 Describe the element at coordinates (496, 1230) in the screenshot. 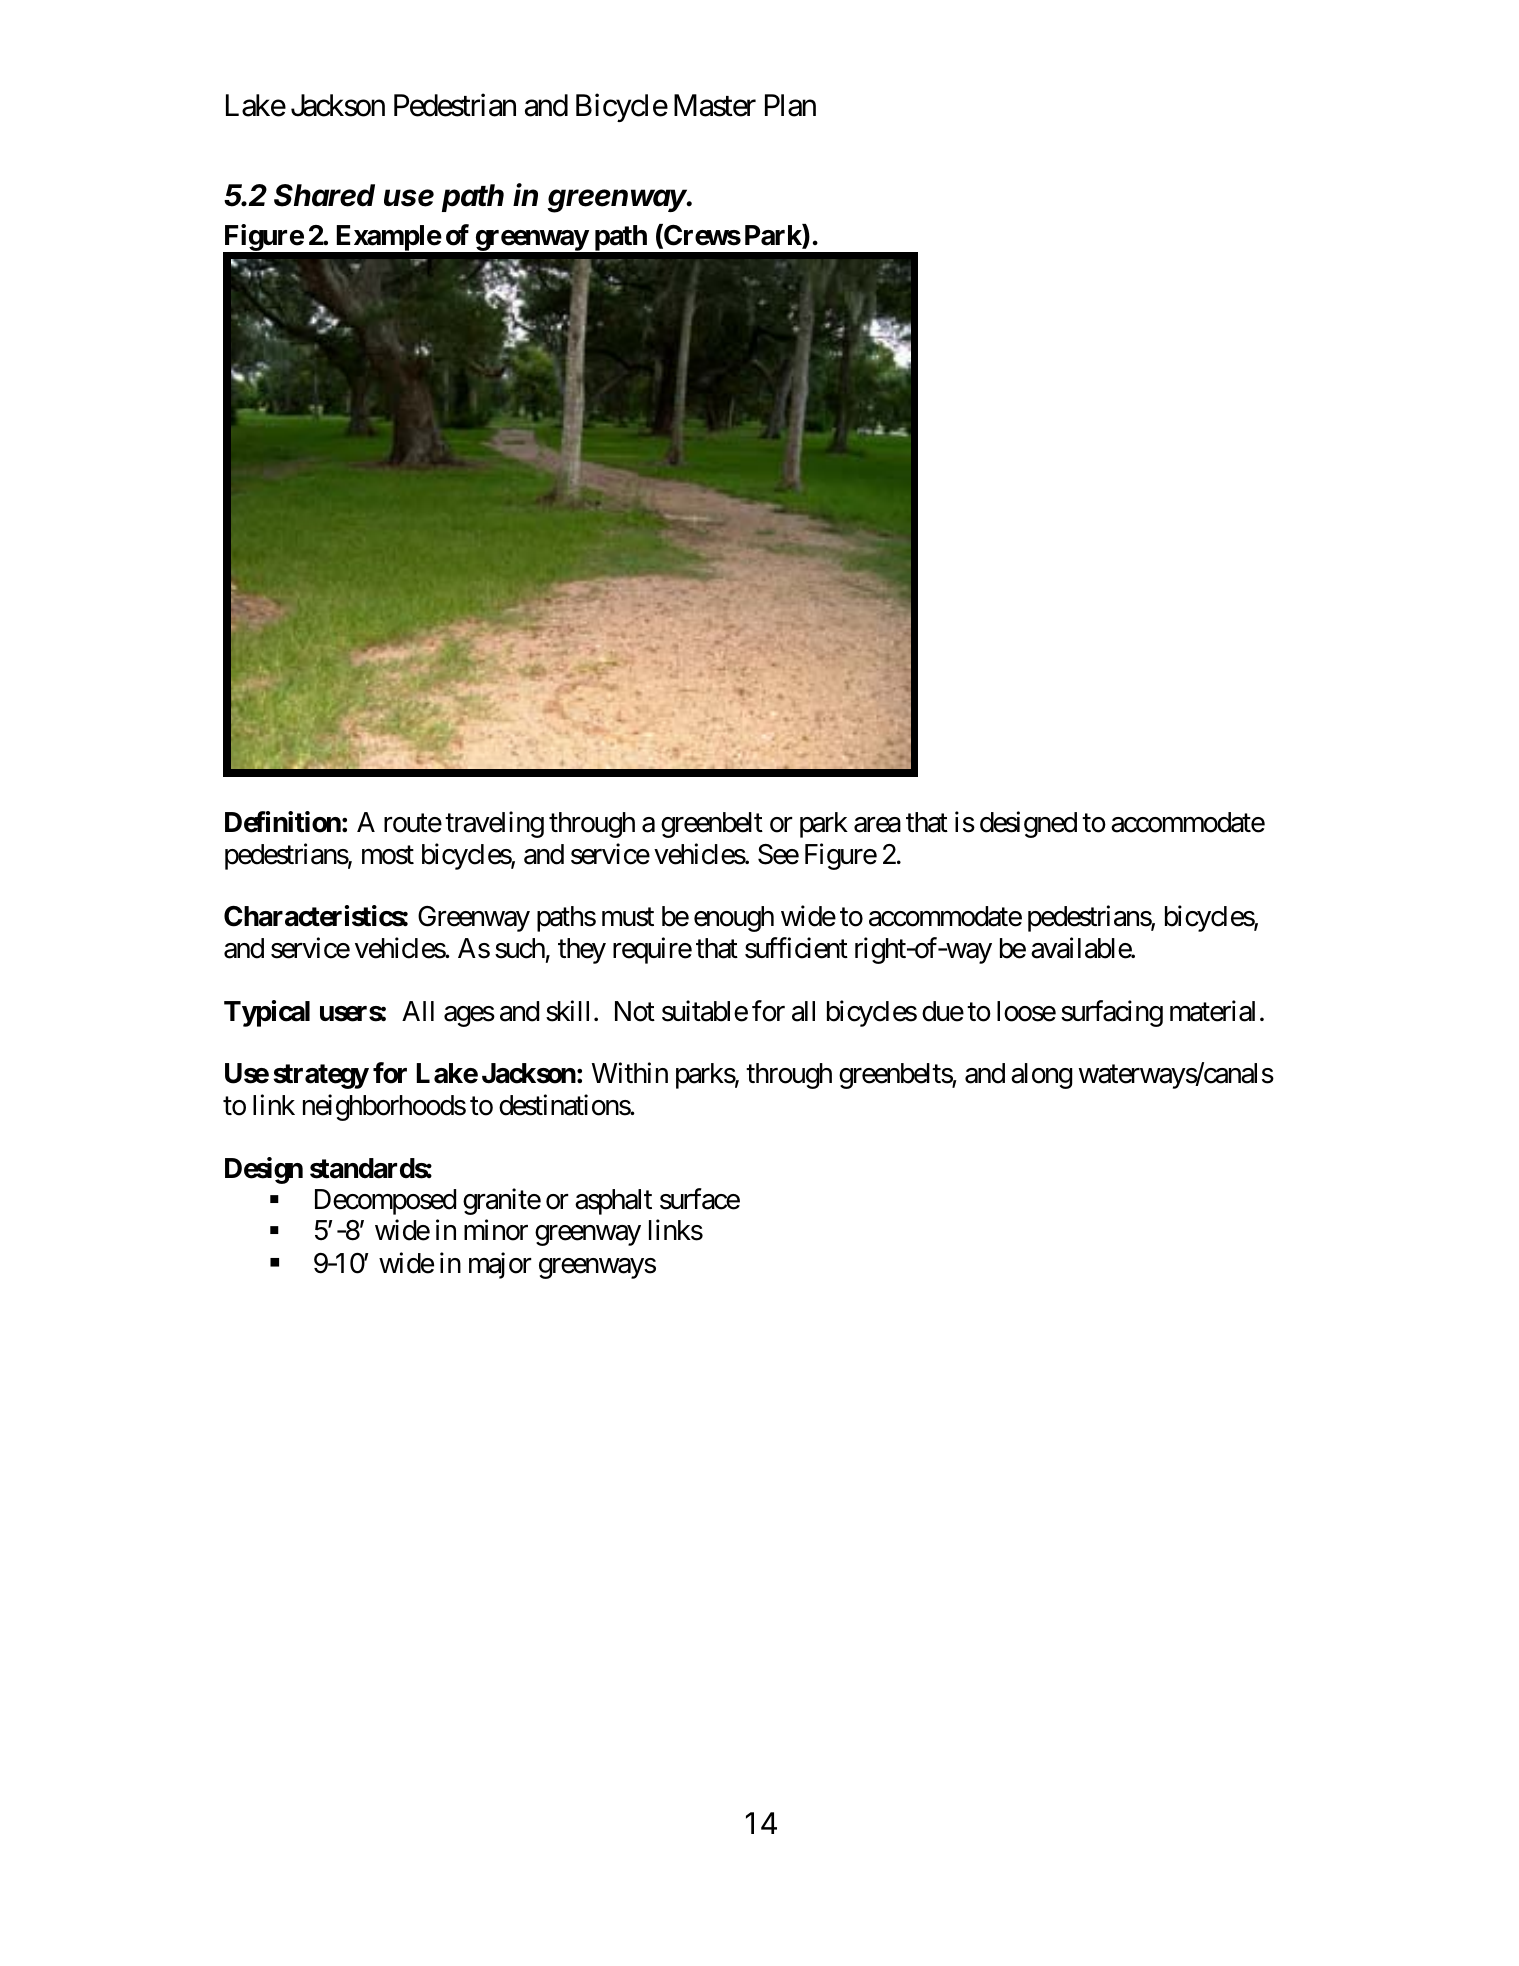

I see `minor` at that location.
